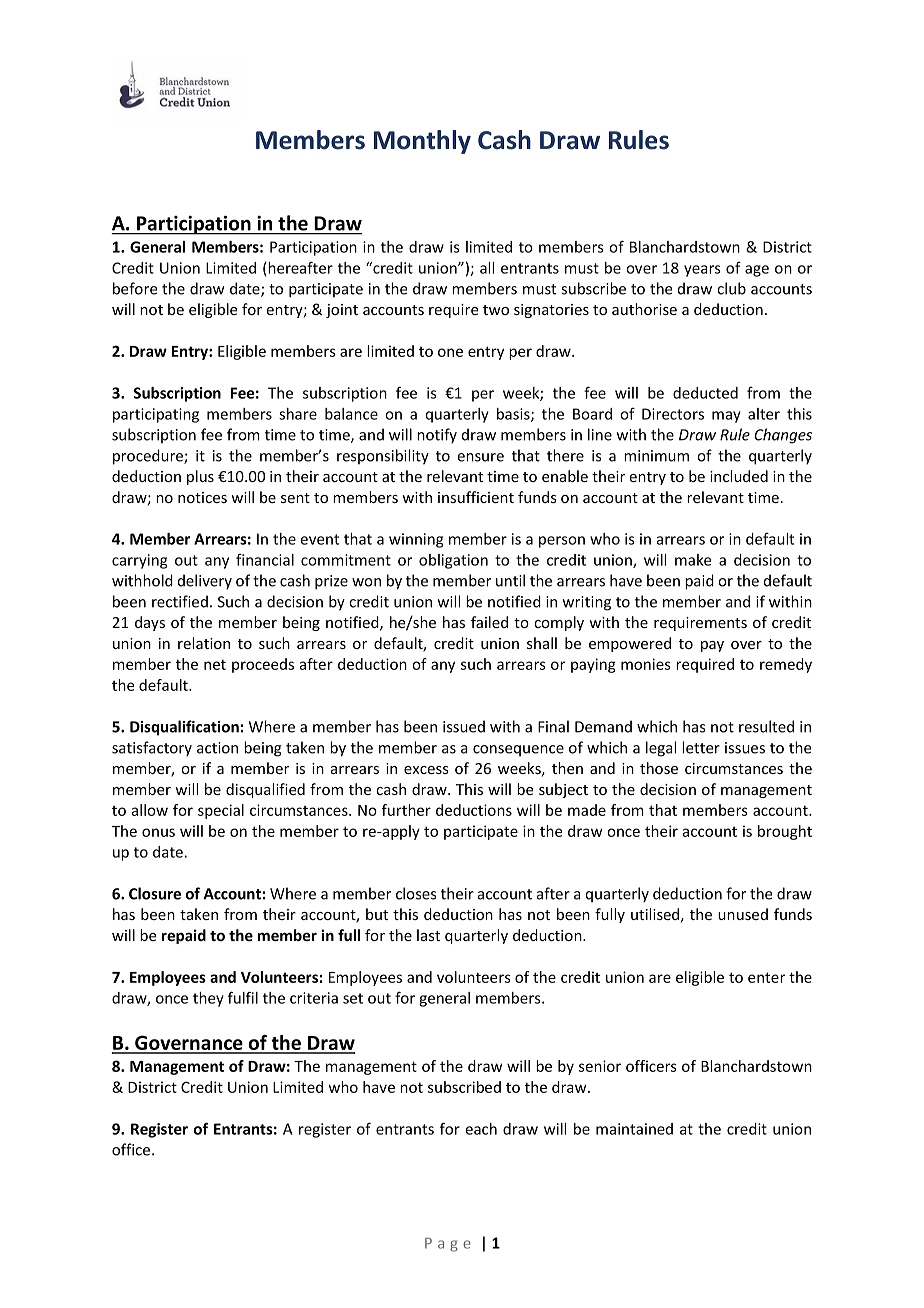  I want to click on years, so click(702, 271).
